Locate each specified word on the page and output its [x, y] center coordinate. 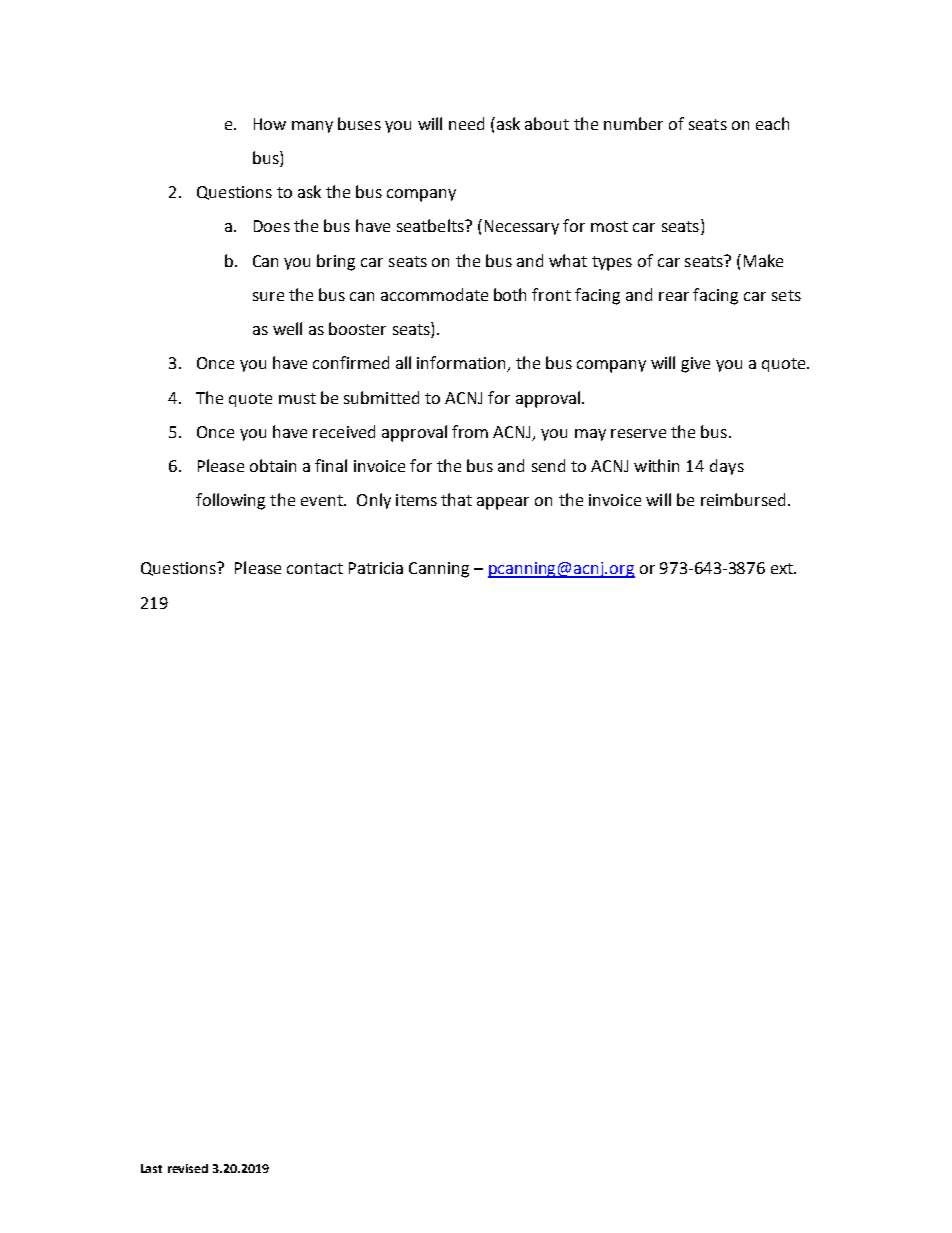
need [466, 123]
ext [783, 568]
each [772, 123]
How [270, 124]
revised [188, 1168]
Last [151, 1168]
